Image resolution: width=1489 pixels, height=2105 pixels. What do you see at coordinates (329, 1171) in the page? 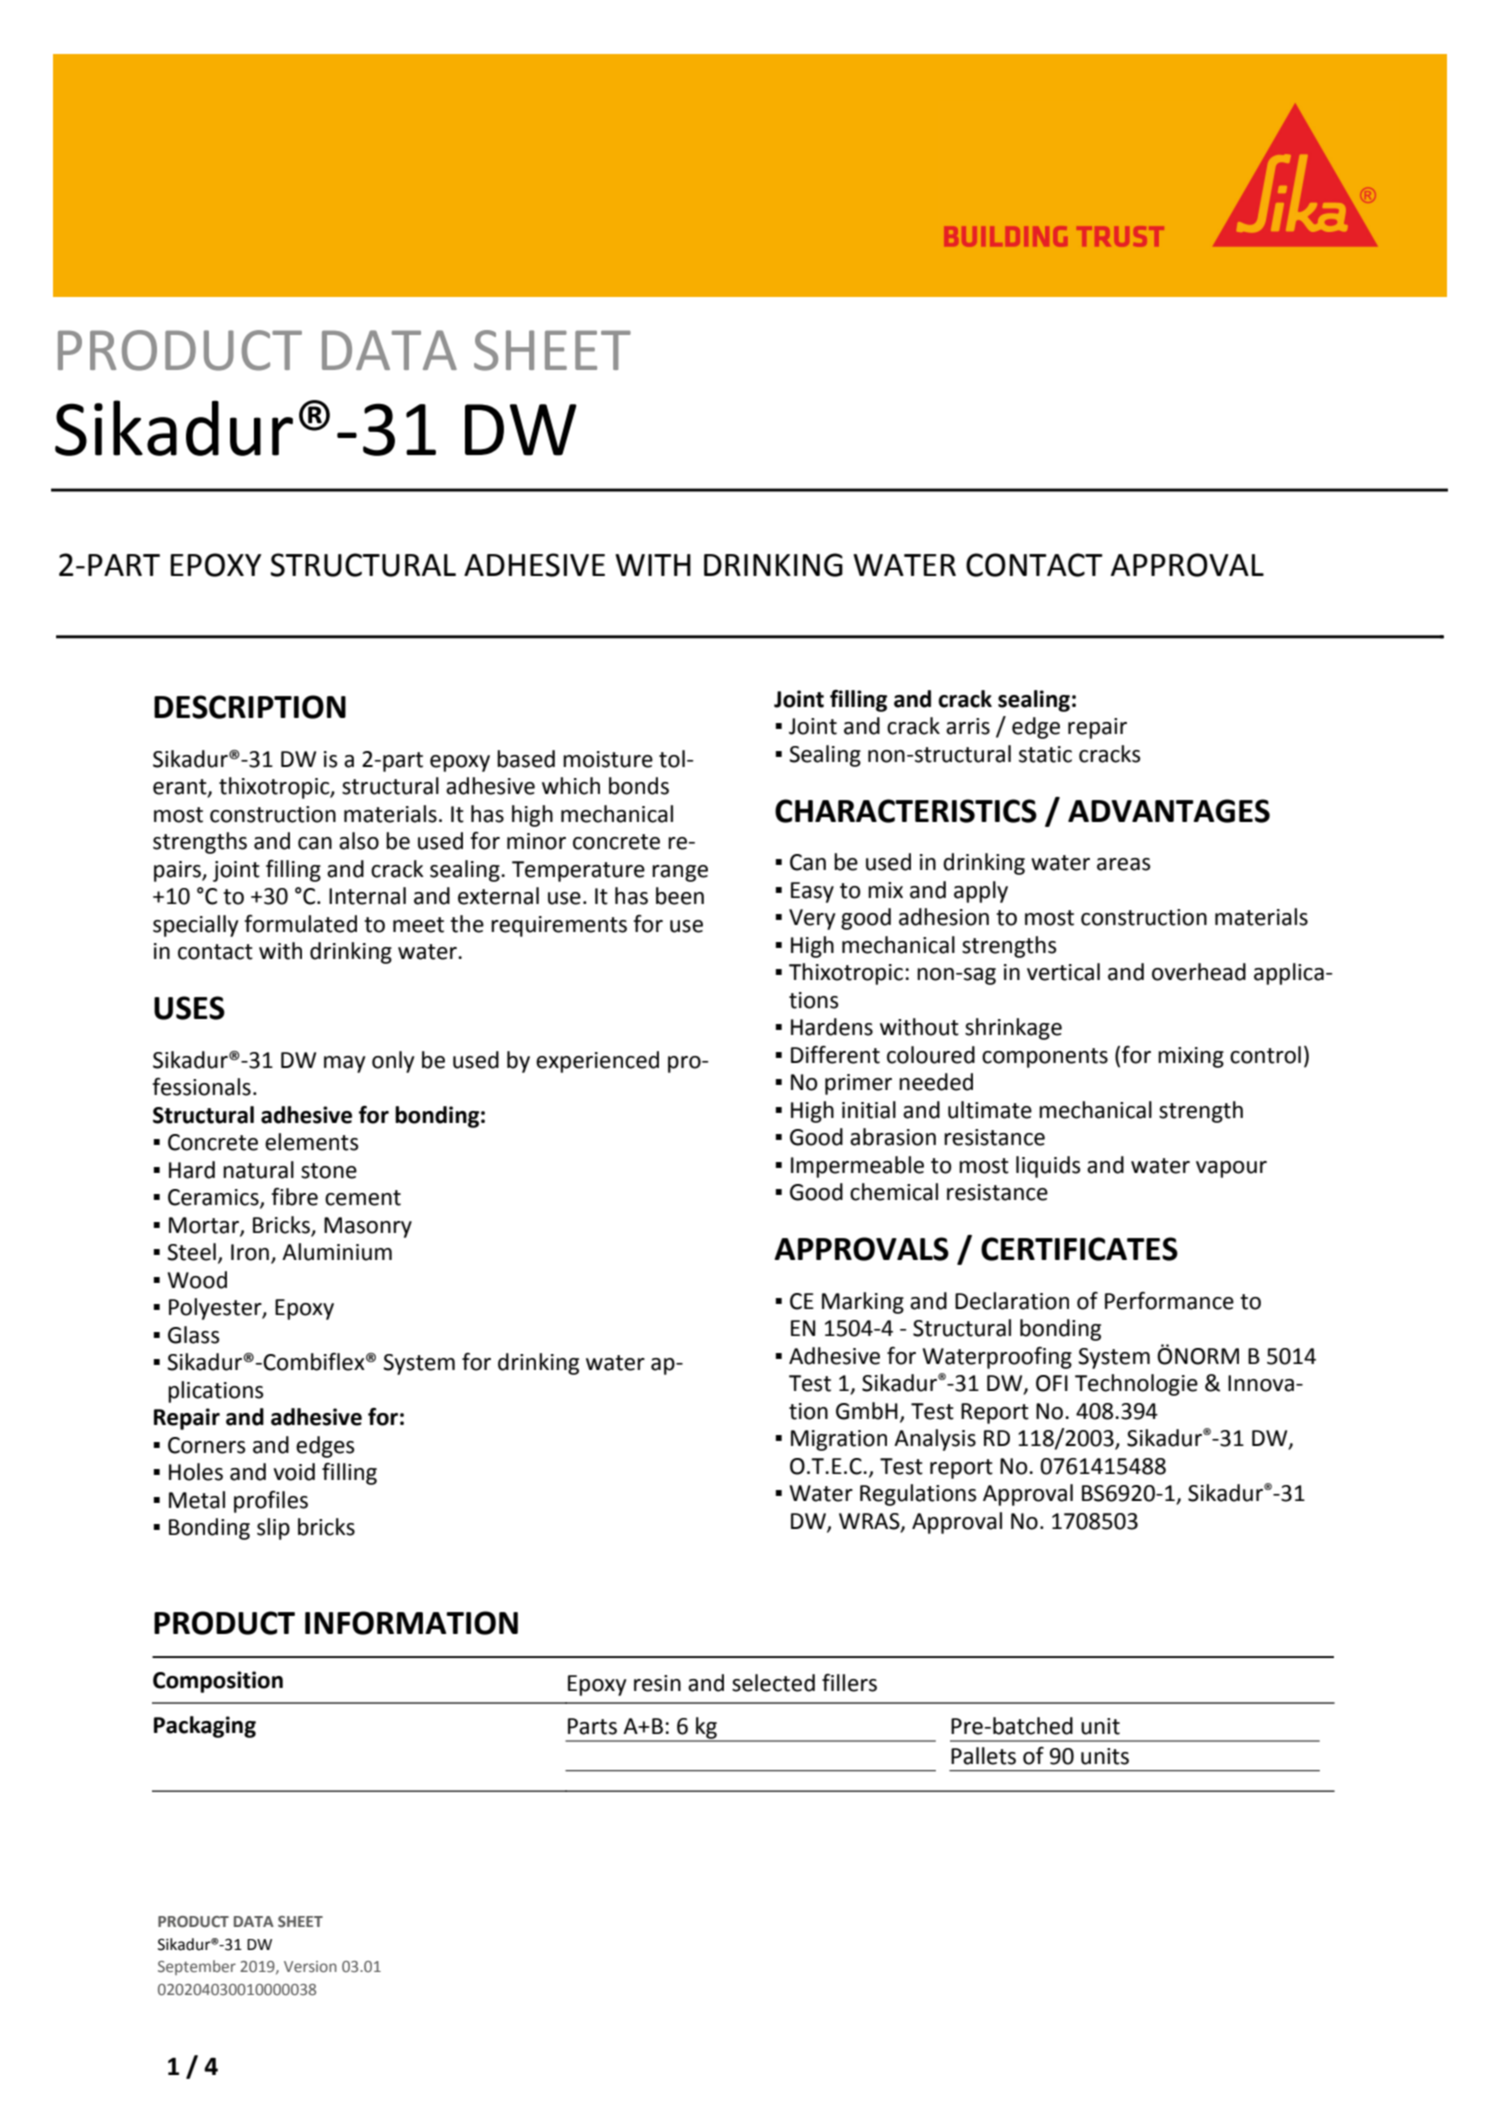
I see `stone` at bounding box center [329, 1171].
